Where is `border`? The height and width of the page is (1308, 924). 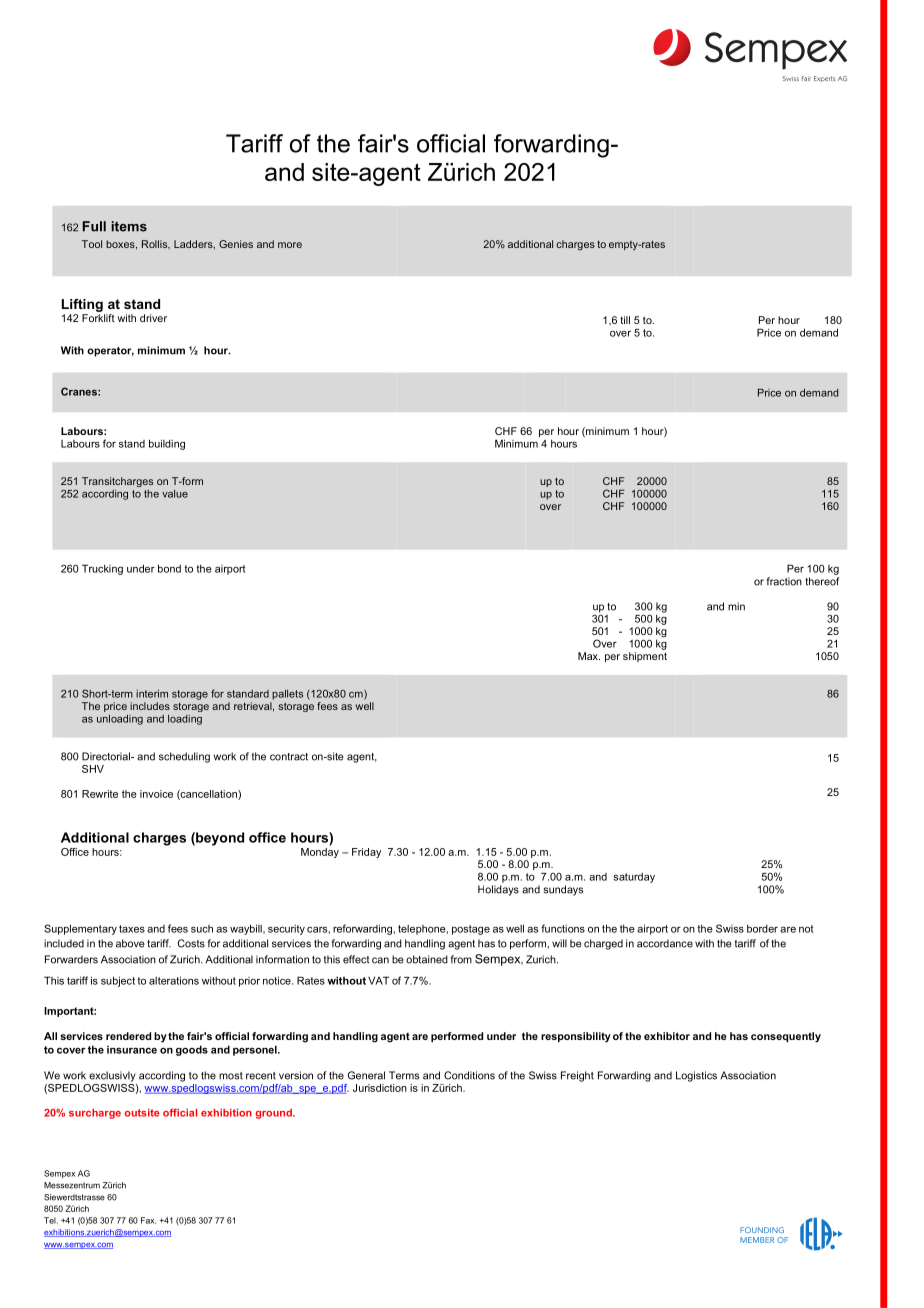
border is located at coordinates (762, 929).
